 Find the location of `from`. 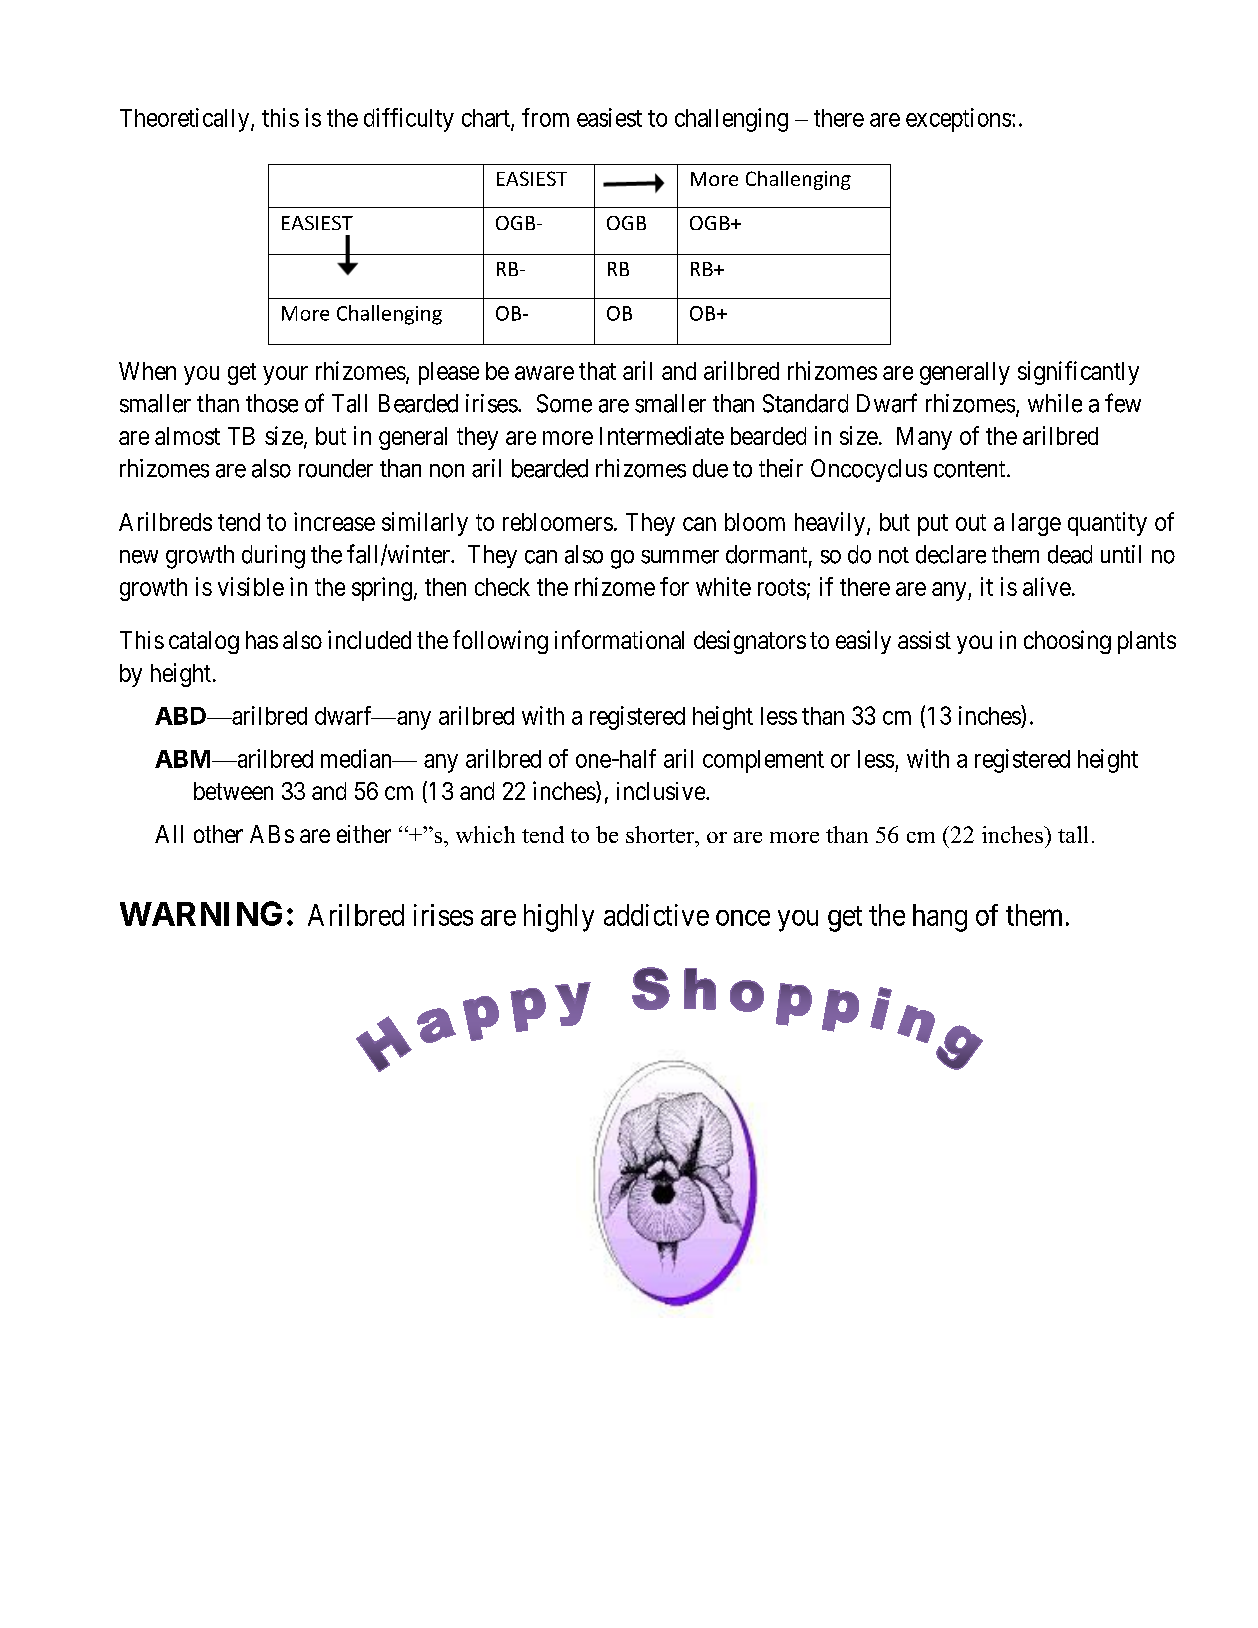

from is located at coordinates (545, 117).
